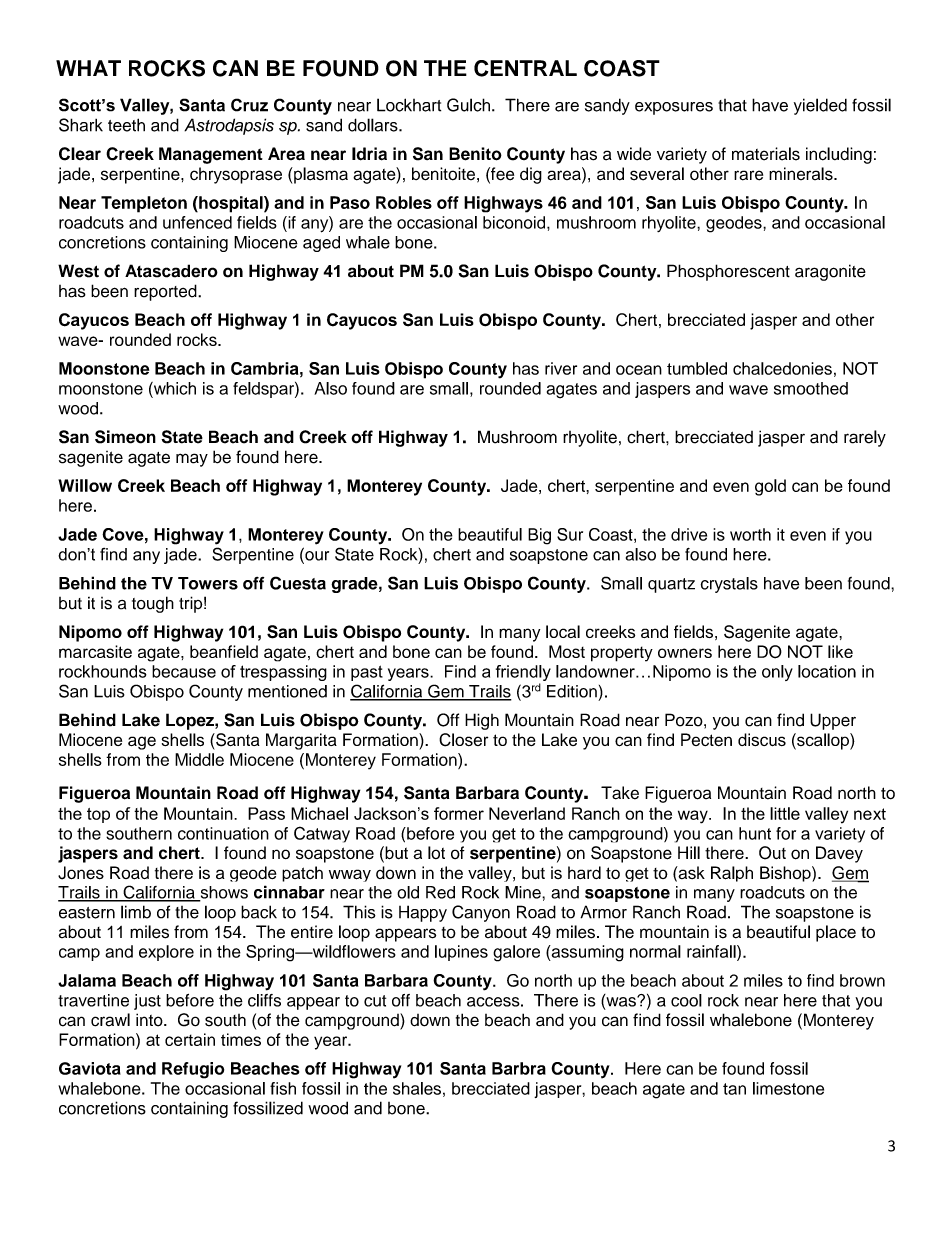 This page has width=952, height=1233. I want to click on teeth, so click(126, 125).
